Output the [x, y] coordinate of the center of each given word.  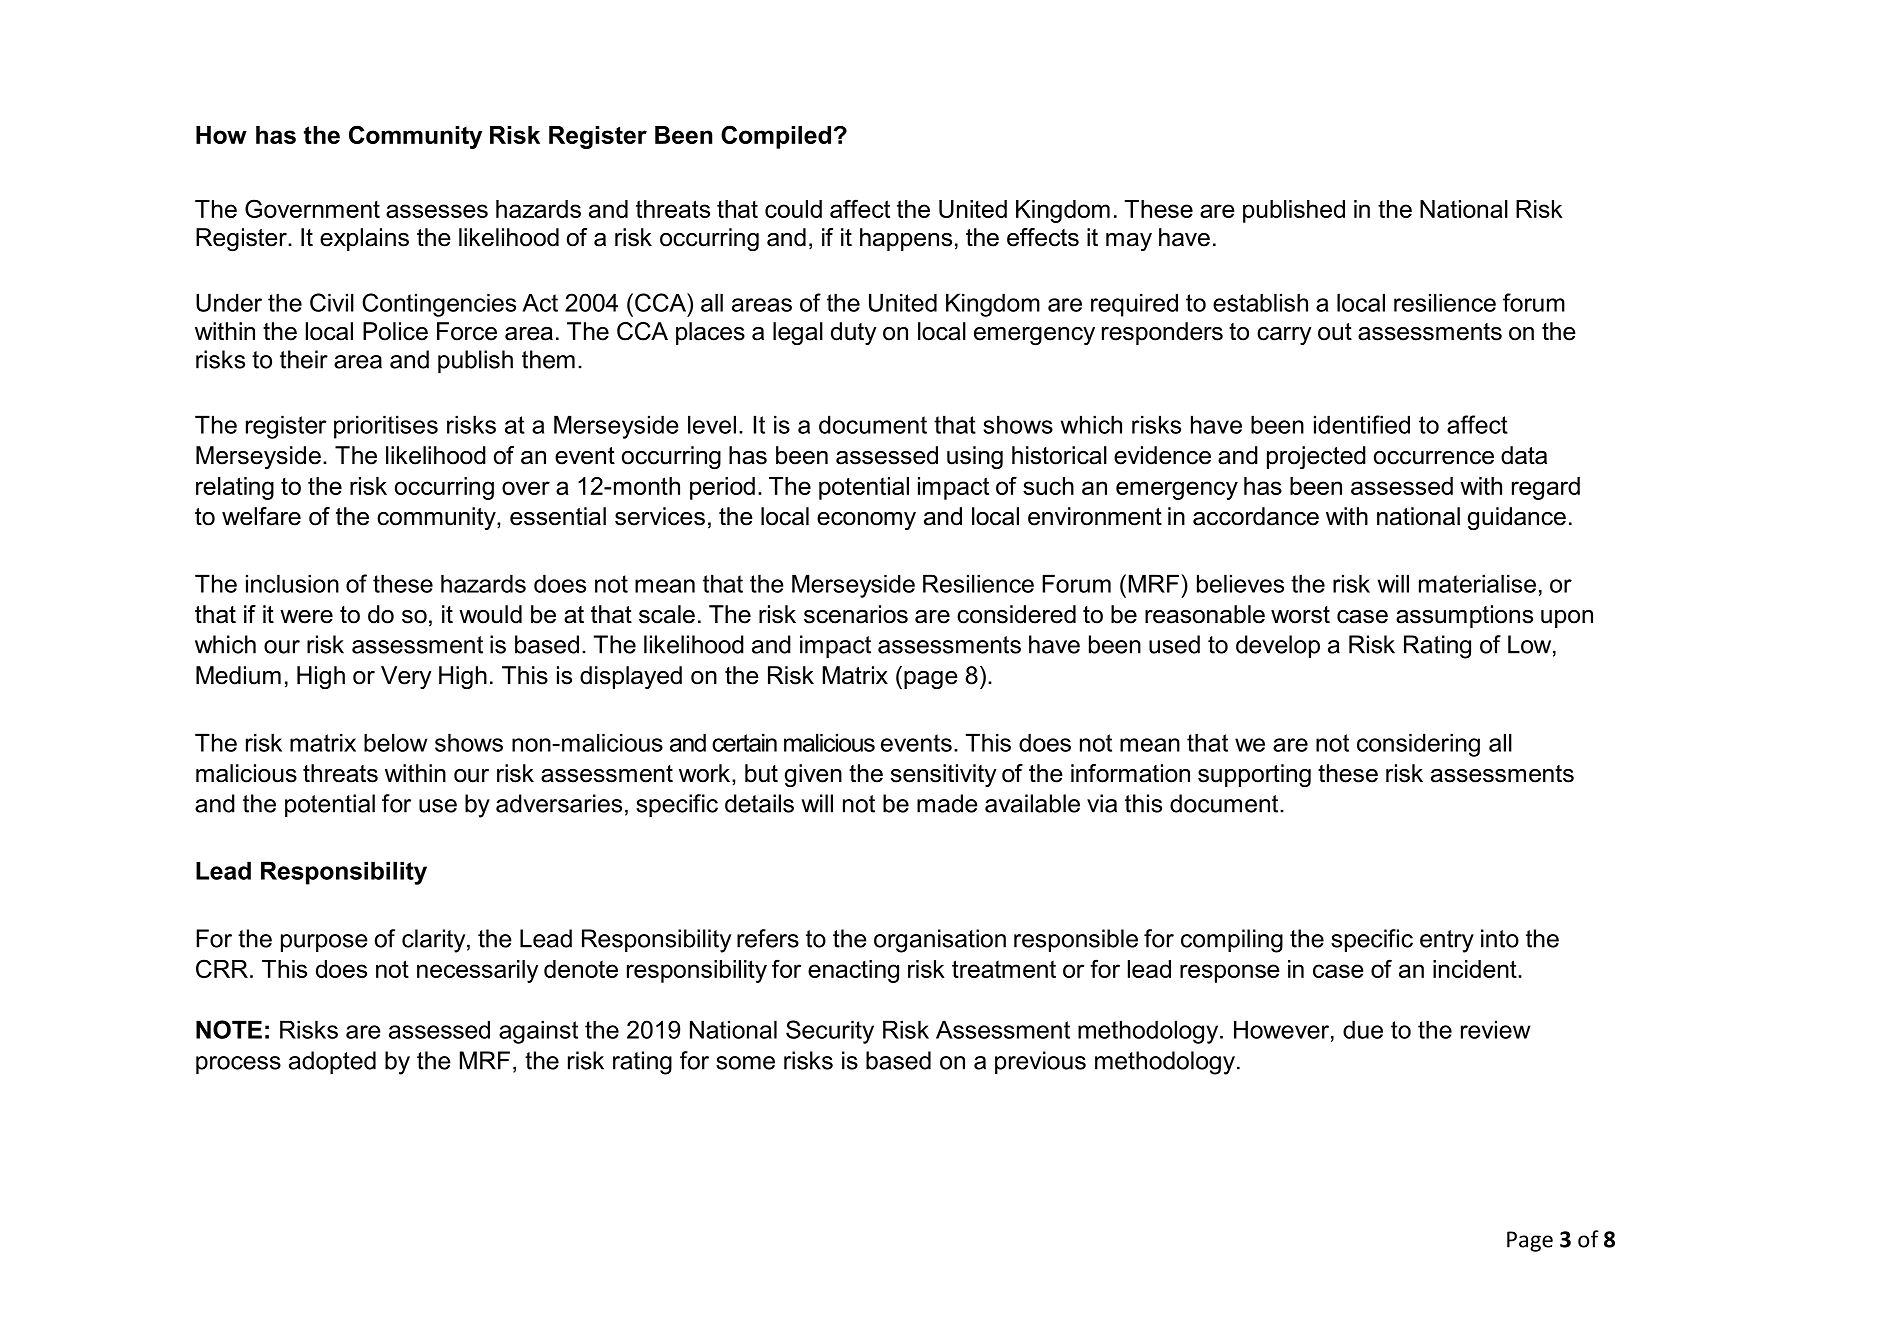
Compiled [776, 137]
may [1129, 242]
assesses [437, 211]
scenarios [856, 614]
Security [830, 1032]
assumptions [1464, 616]
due [1363, 1029]
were [306, 617]
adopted [332, 1062]
